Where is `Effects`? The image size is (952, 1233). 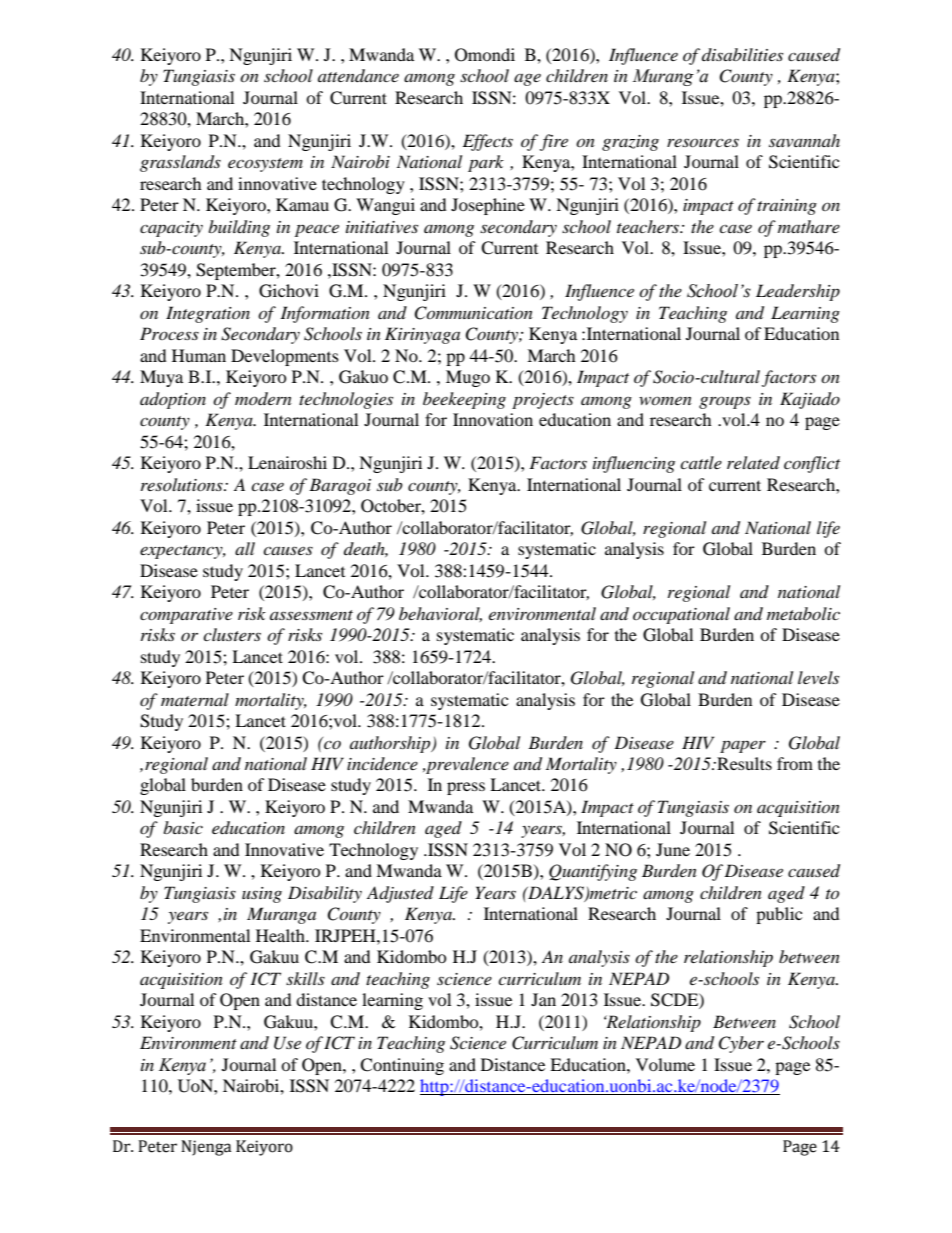 Effects is located at coordinates (488, 142).
